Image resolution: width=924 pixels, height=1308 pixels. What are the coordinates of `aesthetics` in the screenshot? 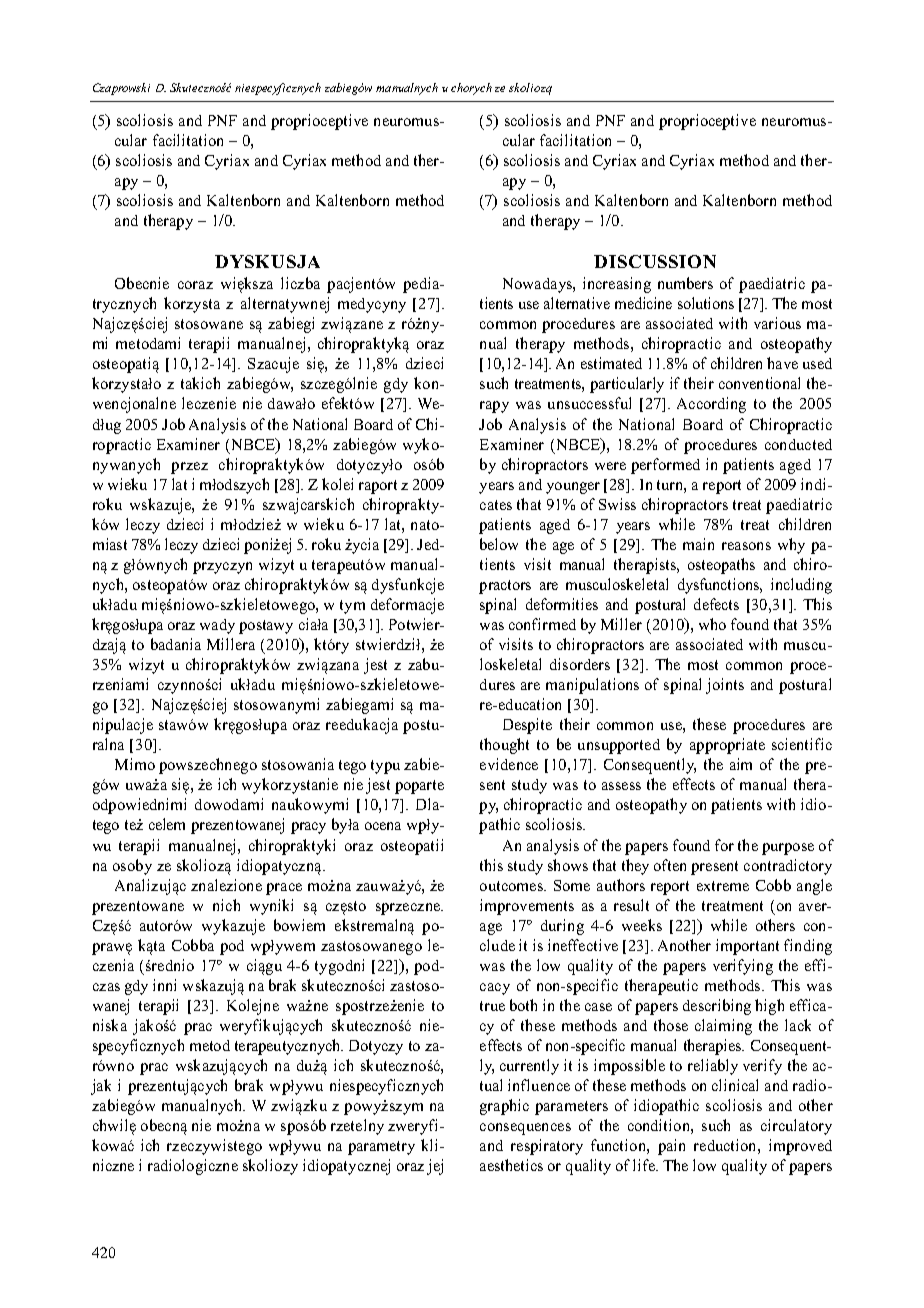 It's located at (511, 1165).
